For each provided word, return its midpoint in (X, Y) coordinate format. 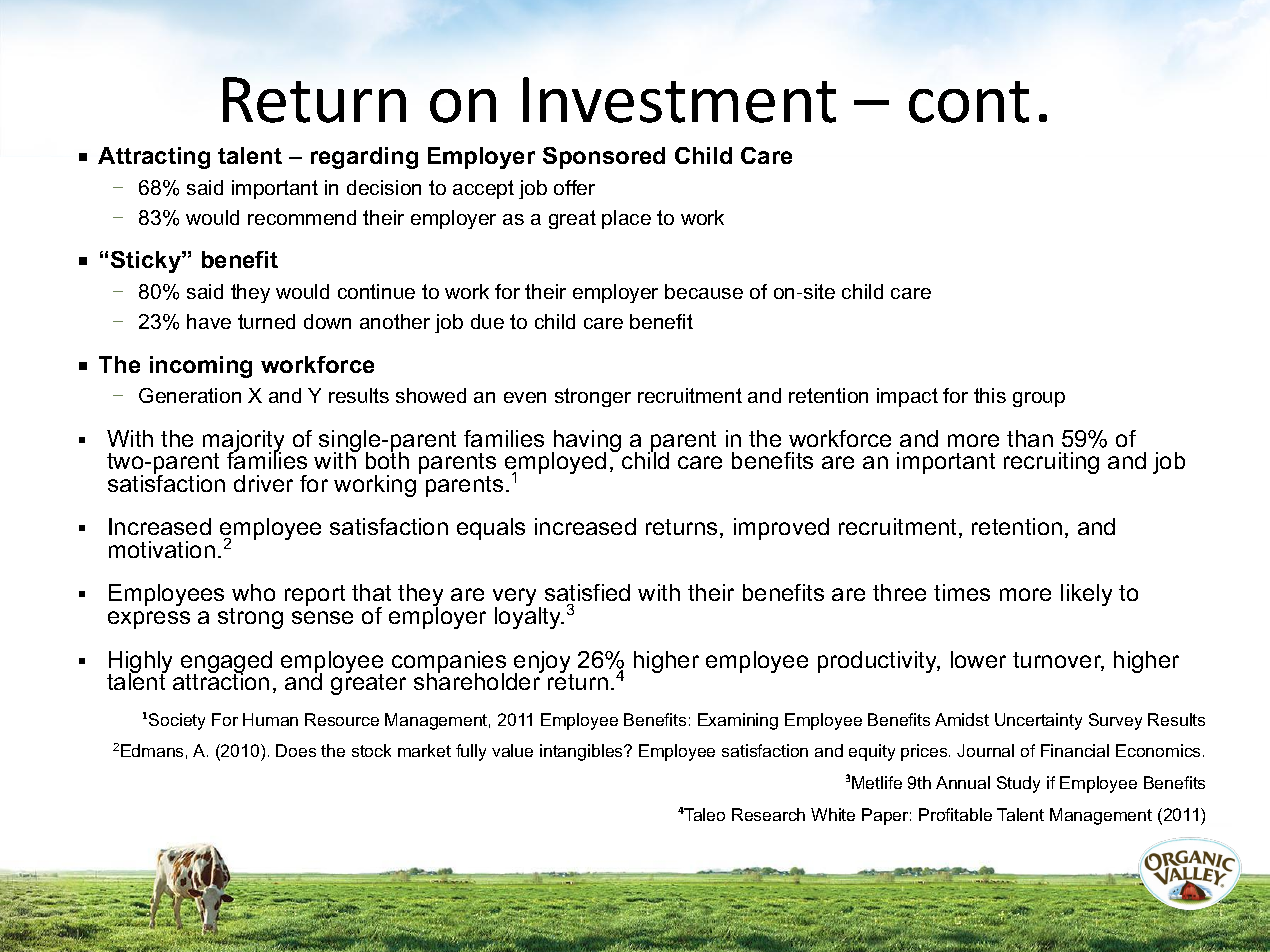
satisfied (587, 594)
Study (1018, 784)
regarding (364, 158)
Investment (679, 100)
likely (1086, 595)
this (990, 395)
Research (768, 814)
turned (266, 321)
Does (296, 750)
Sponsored (604, 158)
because (704, 291)
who (253, 592)
